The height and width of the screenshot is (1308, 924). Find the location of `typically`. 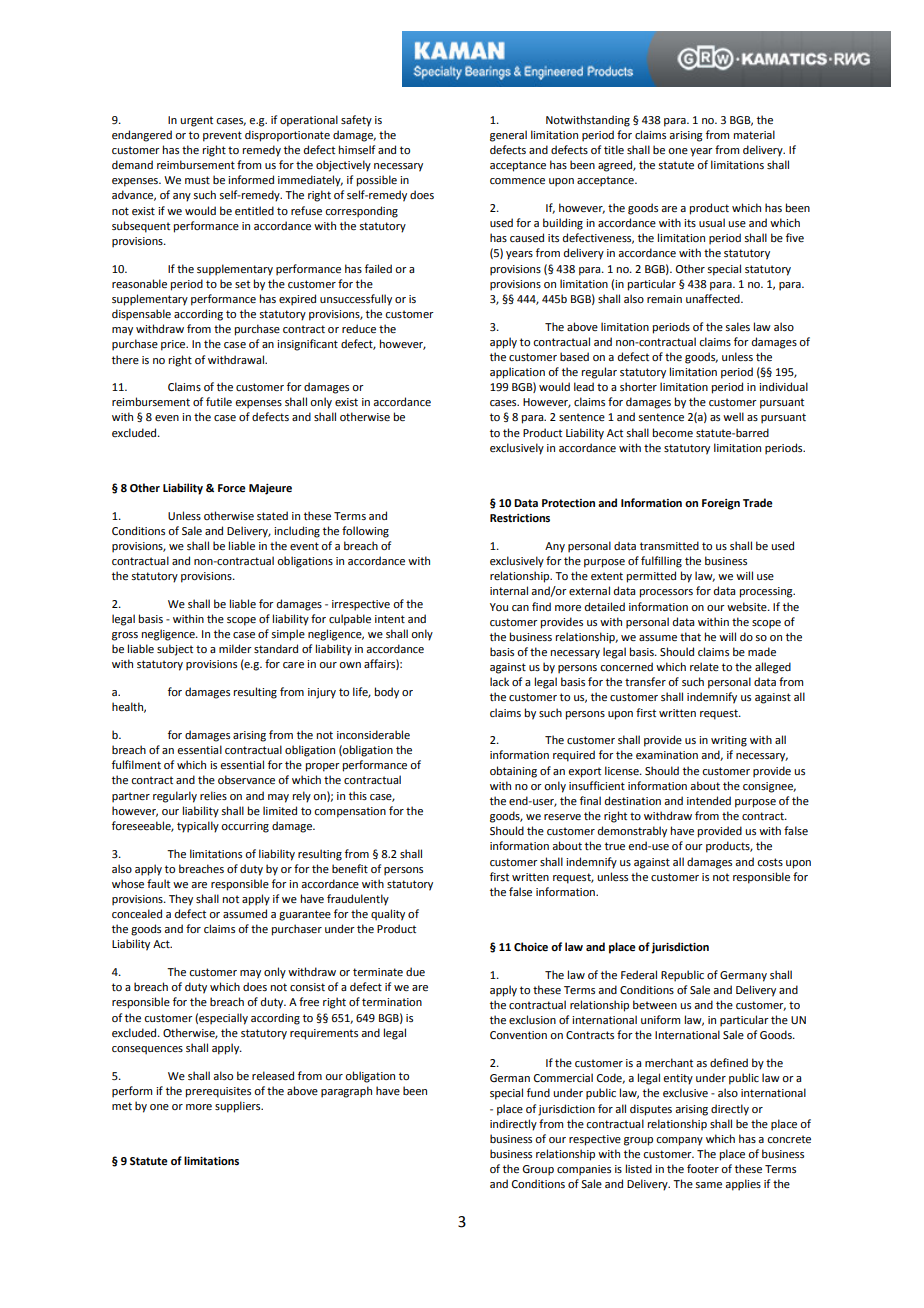

typically is located at coordinates (198, 827).
